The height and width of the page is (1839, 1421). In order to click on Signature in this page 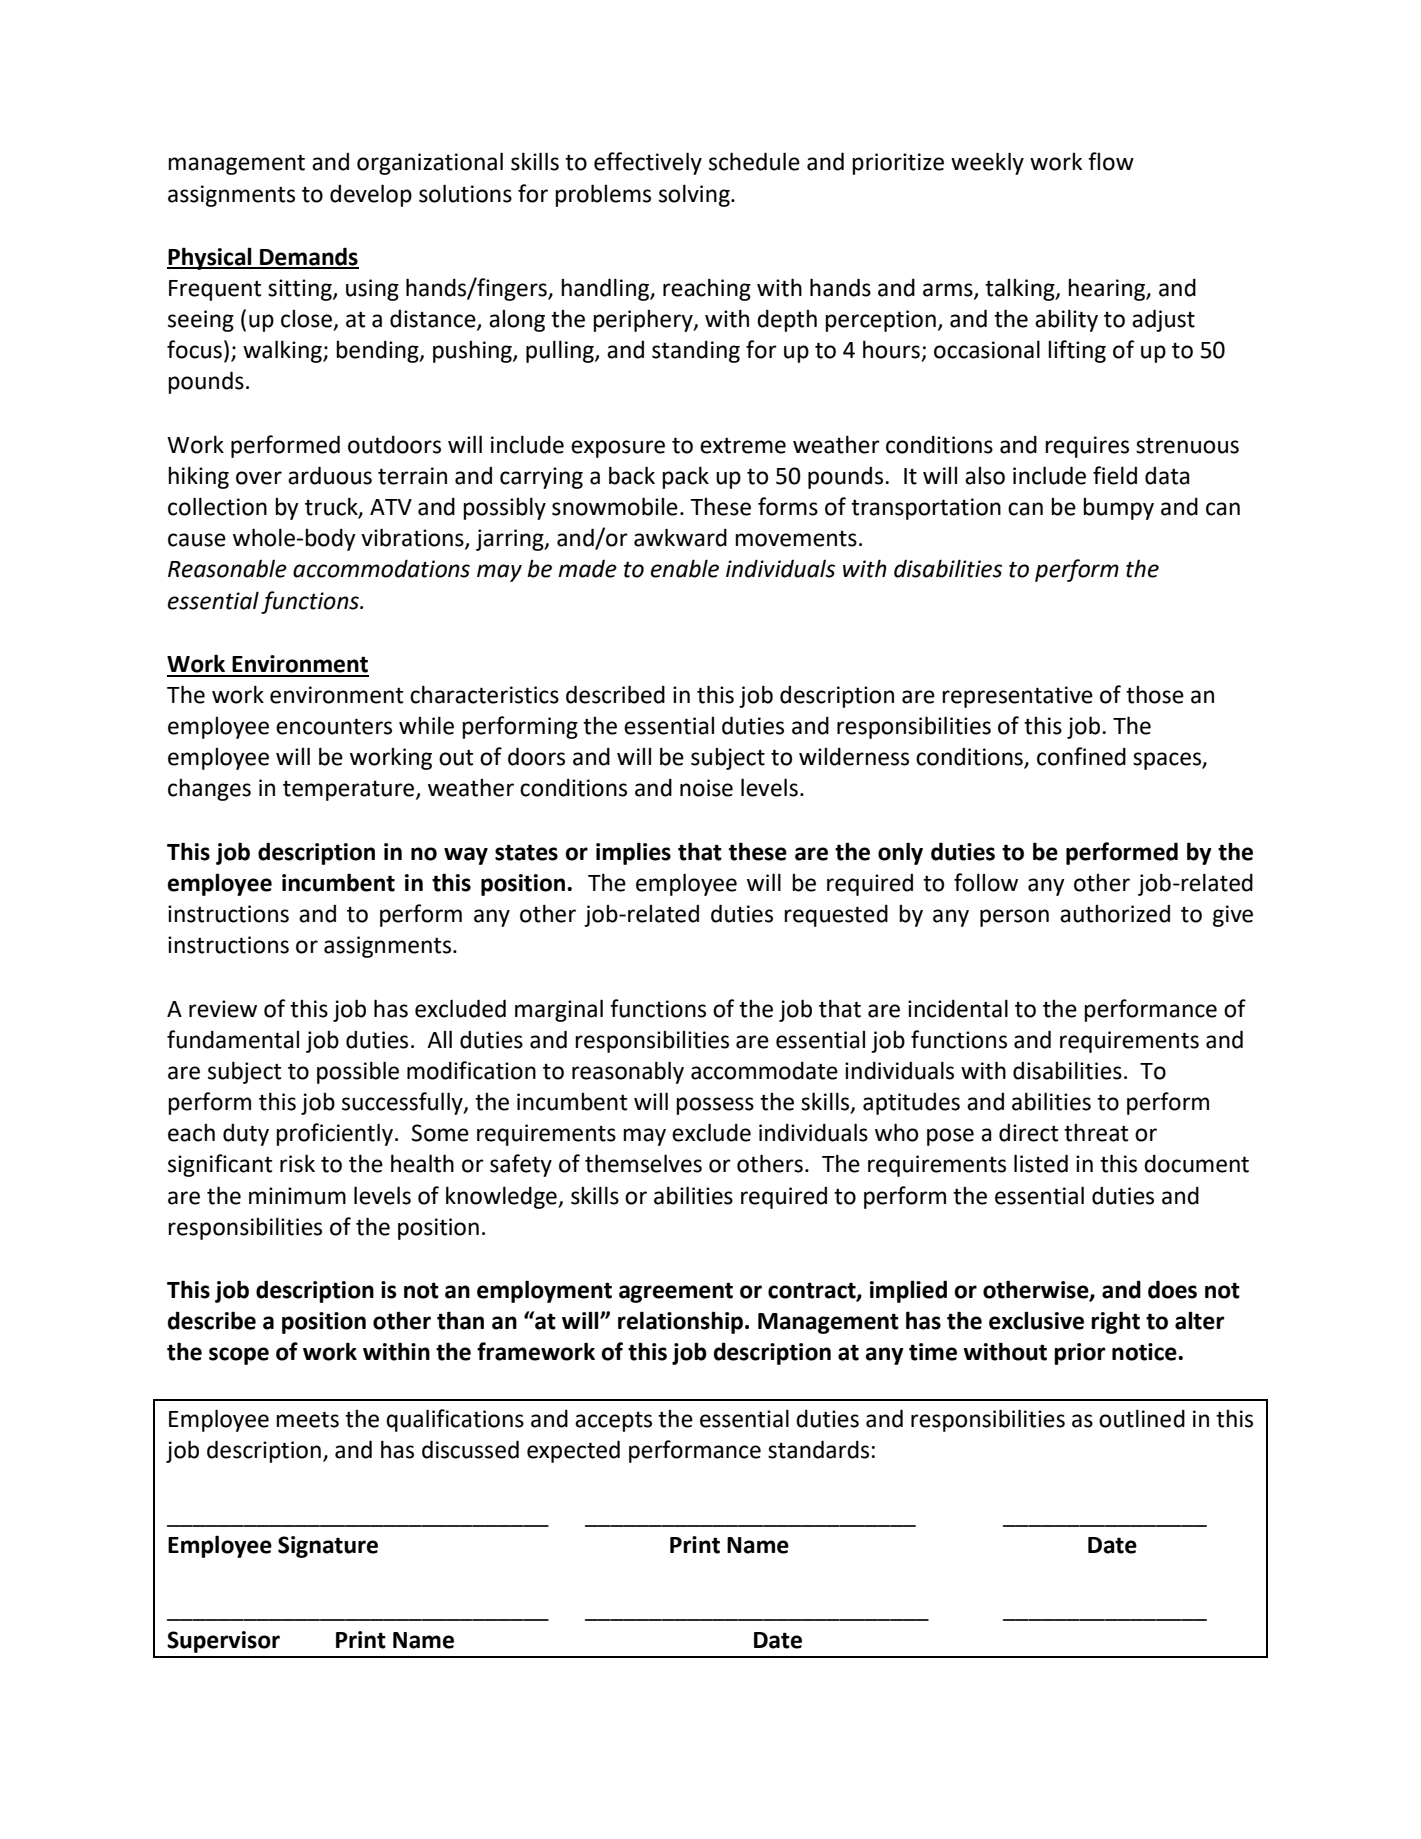, I will do `click(328, 1547)`.
